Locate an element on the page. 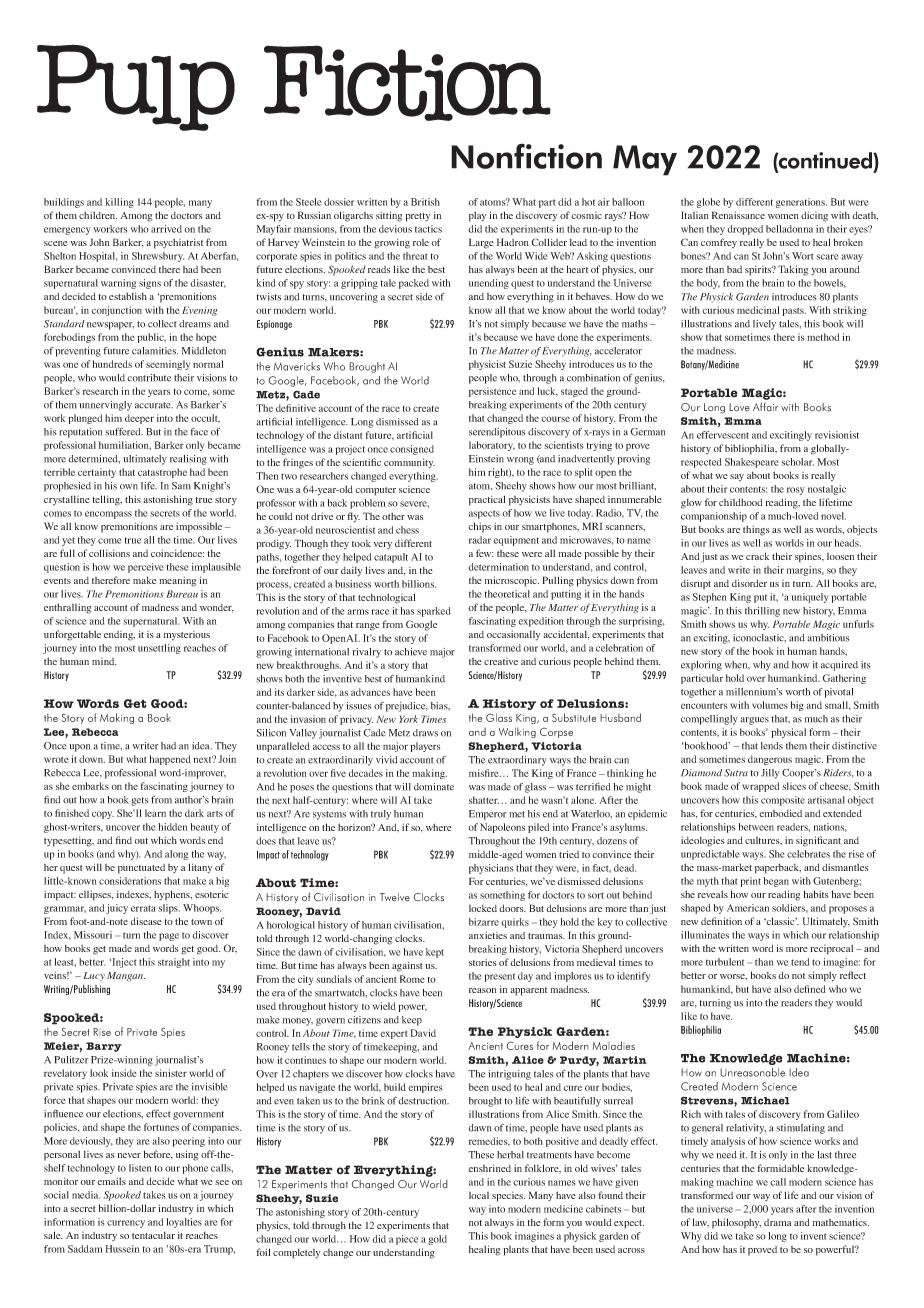 The width and height of the image is (924, 1308). sparked is located at coordinates (433, 612).
